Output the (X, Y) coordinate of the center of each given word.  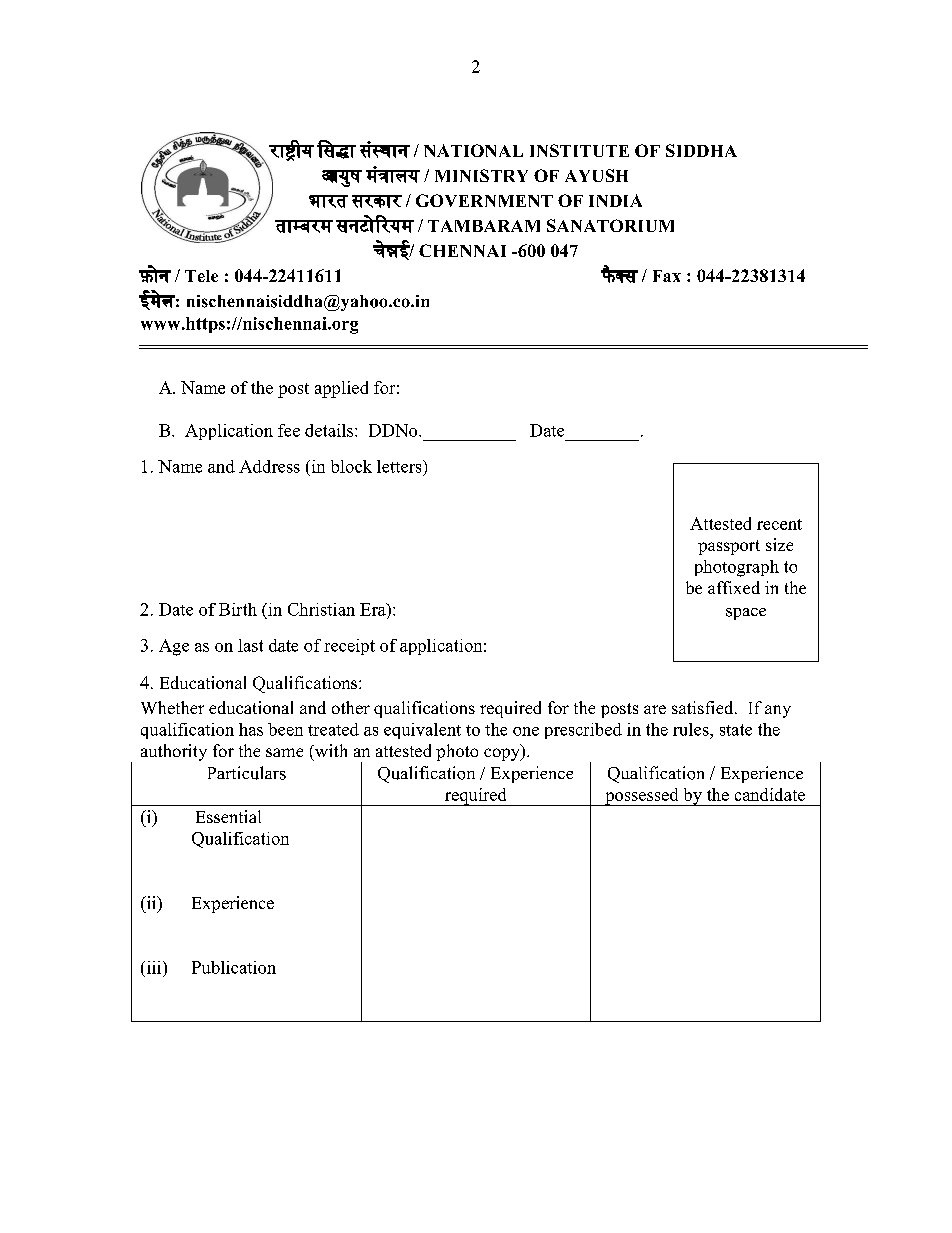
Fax (667, 276)
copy (503, 754)
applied (341, 389)
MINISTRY (481, 175)
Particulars (247, 773)
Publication (234, 967)
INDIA (615, 200)
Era (374, 609)
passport (729, 547)
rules (692, 729)
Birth (238, 609)
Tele (201, 276)
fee (289, 430)
